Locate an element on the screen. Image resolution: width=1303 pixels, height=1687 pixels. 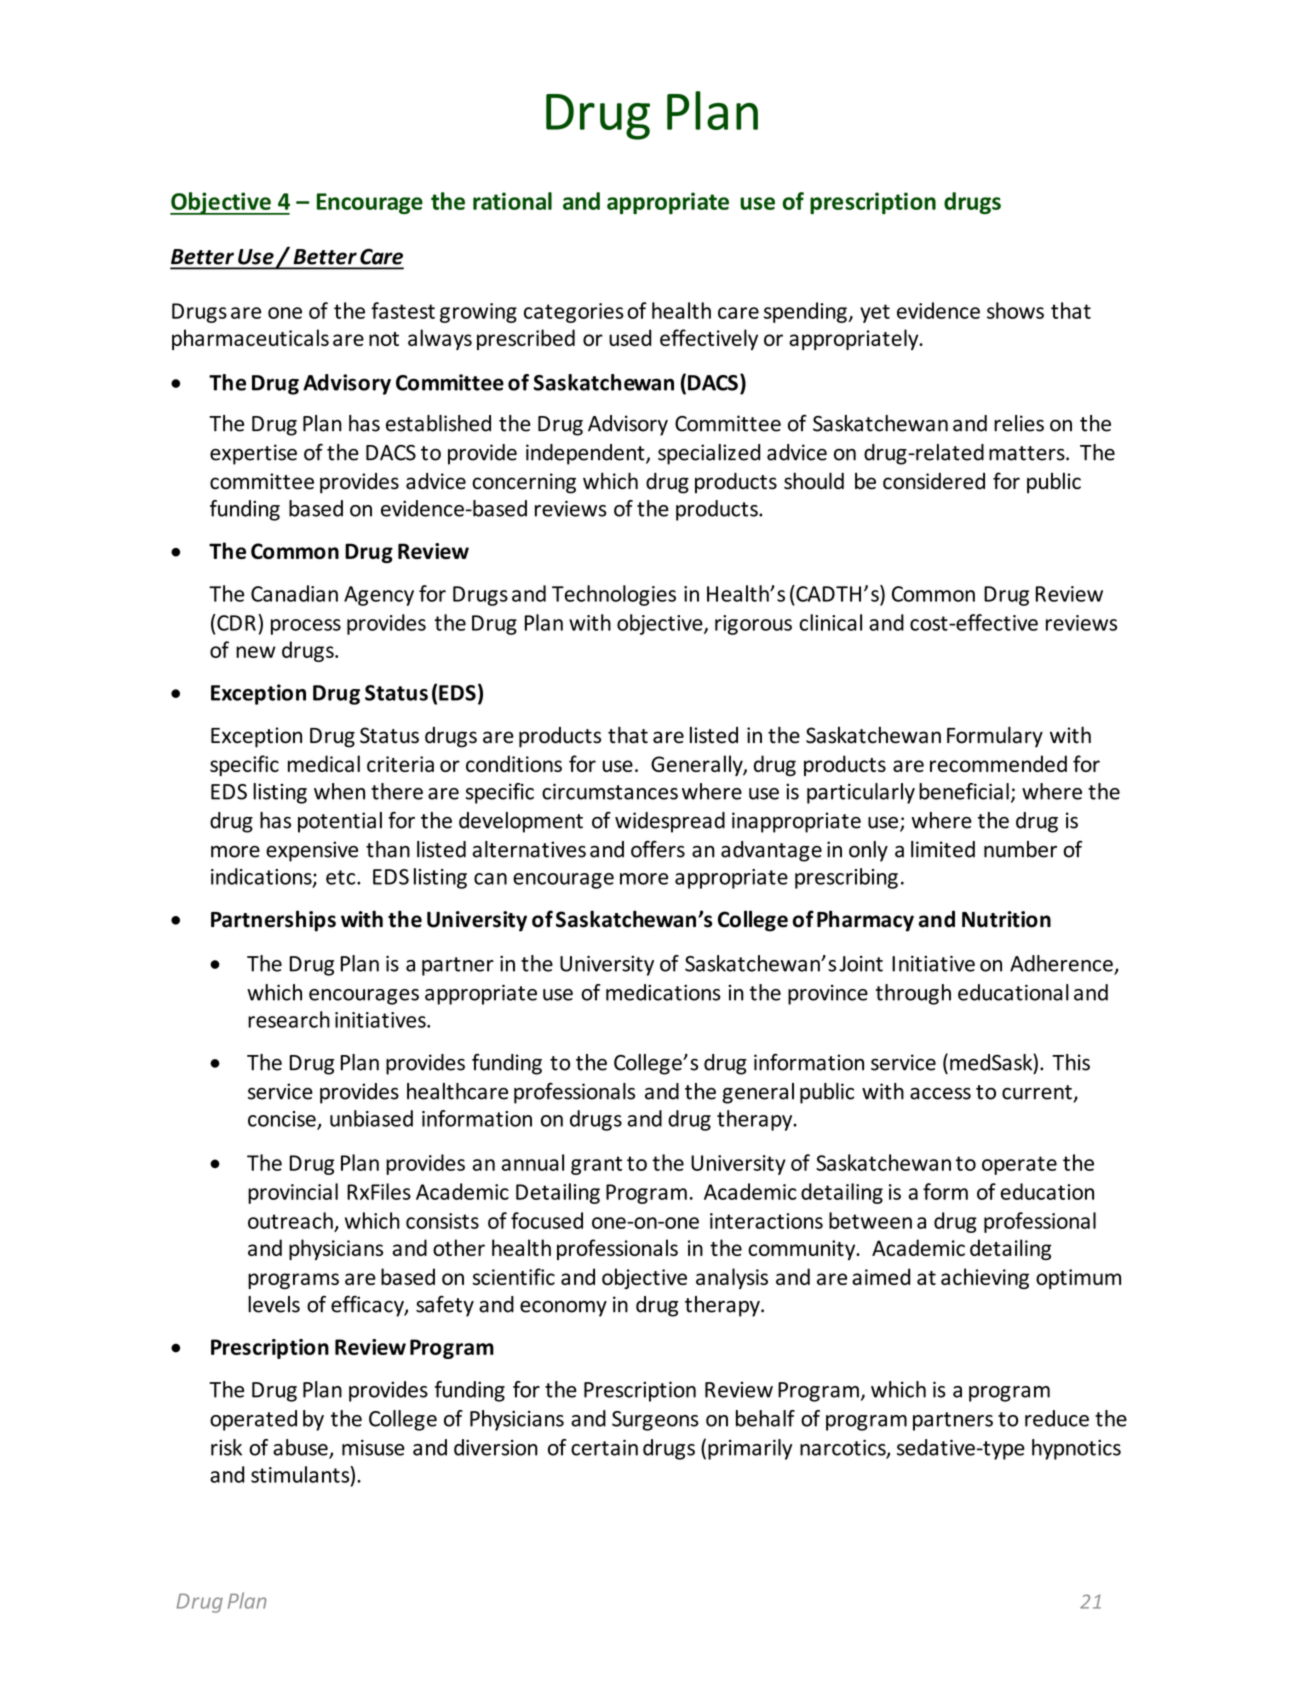
Surgeons is located at coordinates (655, 1421).
